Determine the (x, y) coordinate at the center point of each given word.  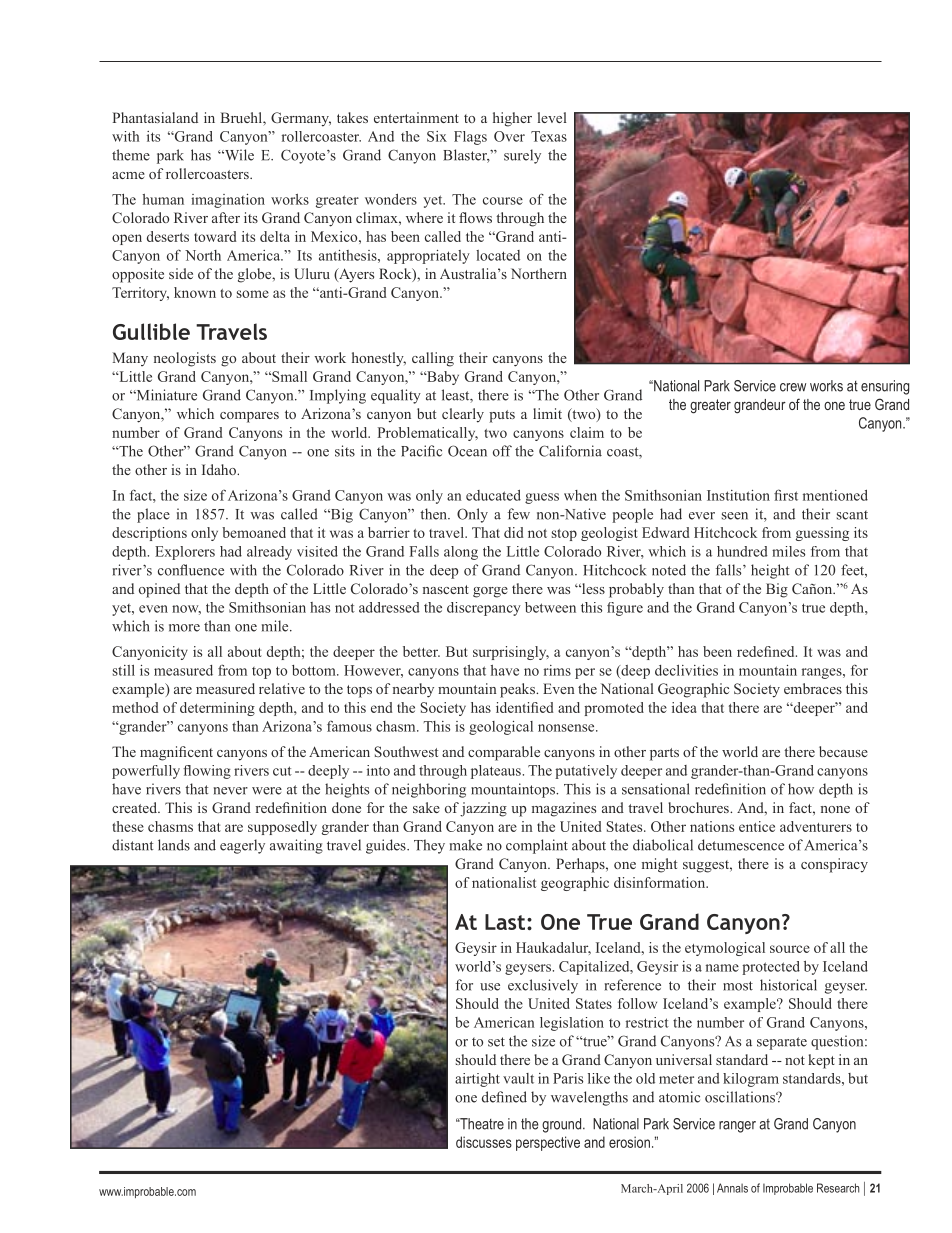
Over (509, 136)
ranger (737, 1127)
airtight (477, 1080)
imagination (228, 201)
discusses (484, 1142)
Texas (549, 136)
